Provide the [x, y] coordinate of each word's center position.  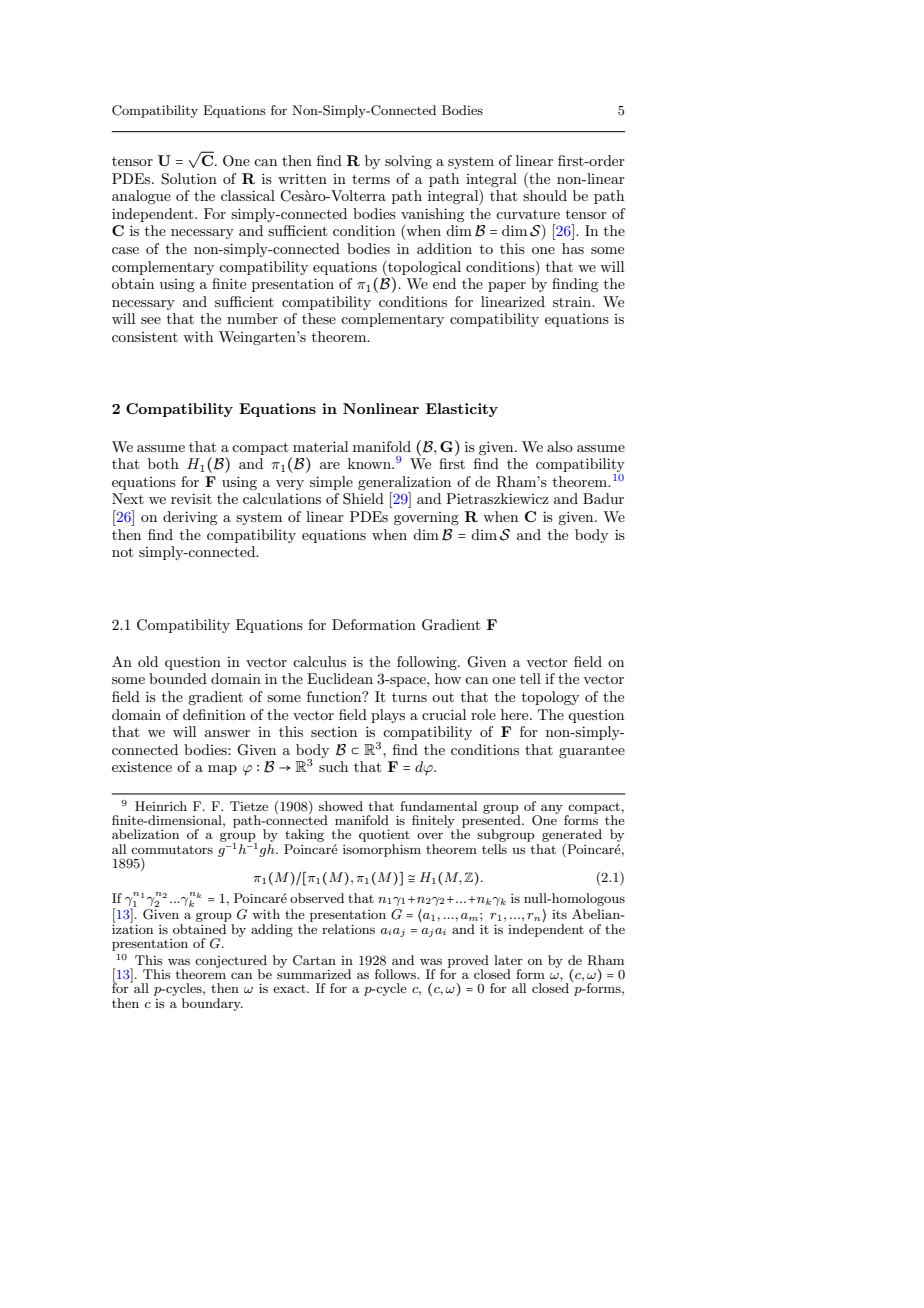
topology [550, 698]
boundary [212, 1003]
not [122, 552]
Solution [189, 179]
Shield [363, 499]
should [545, 195]
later [508, 960]
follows [397, 974]
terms [371, 179]
